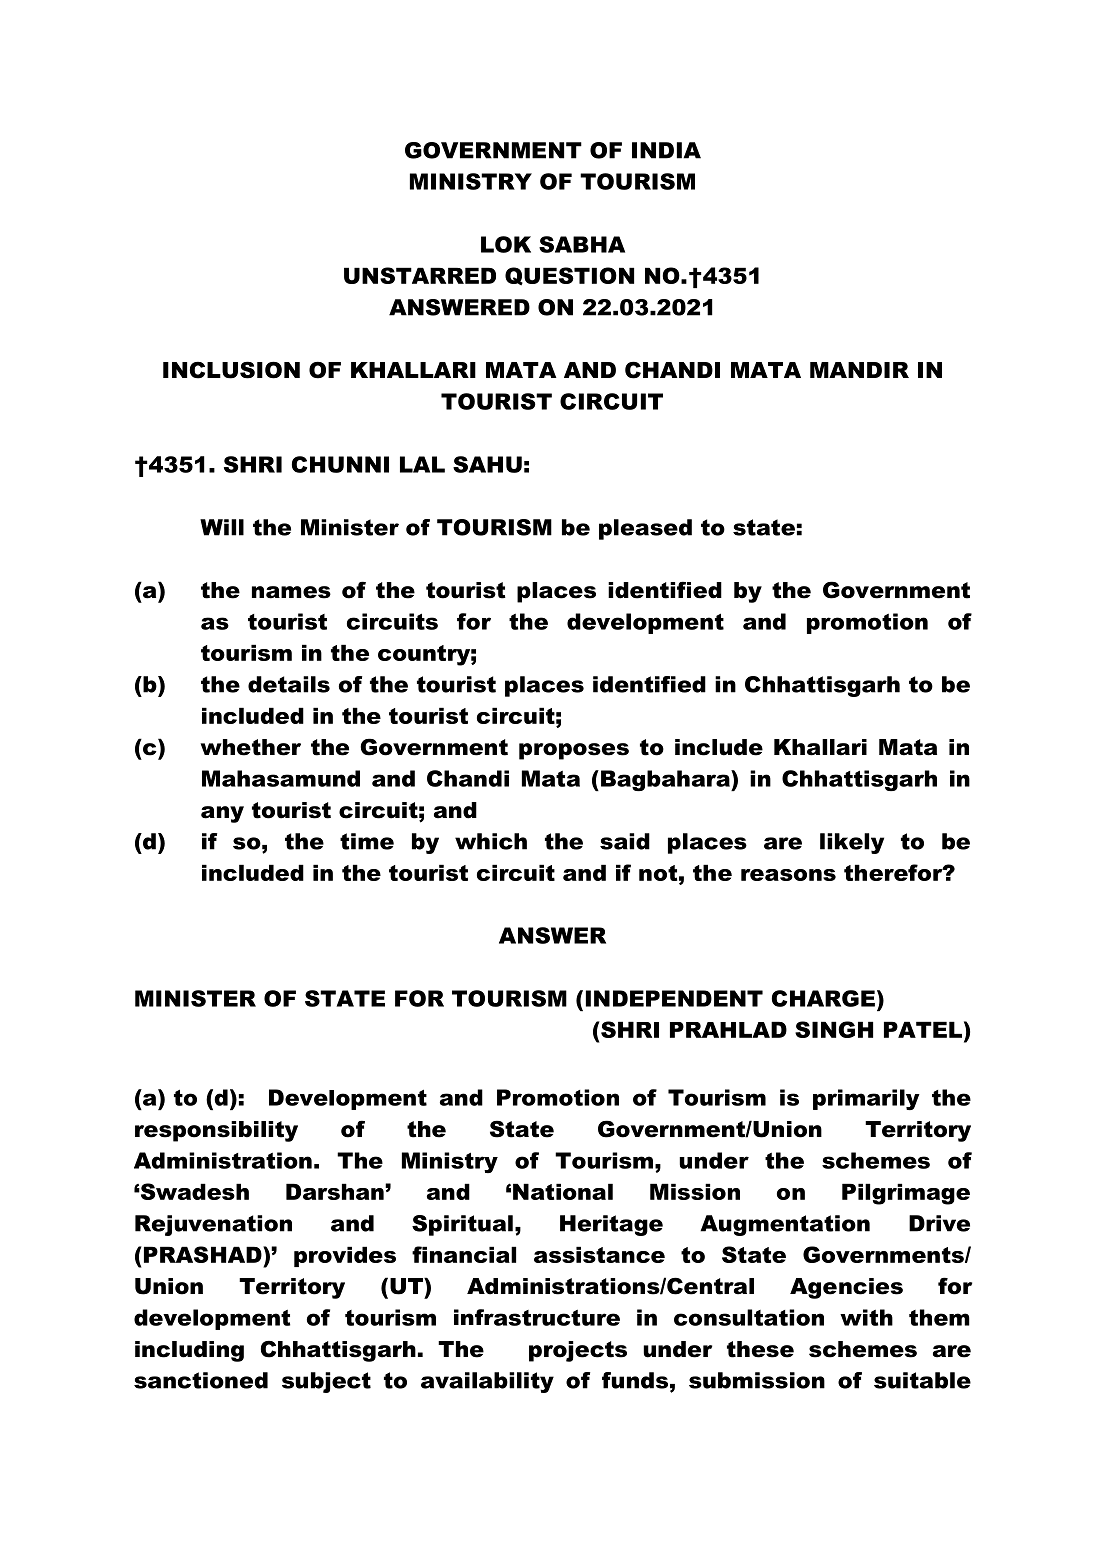 This image has height=1563, width=1105. What do you see at coordinates (859, 370) in the image?
I see `MANDIR` at bounding box center [859, 370].
